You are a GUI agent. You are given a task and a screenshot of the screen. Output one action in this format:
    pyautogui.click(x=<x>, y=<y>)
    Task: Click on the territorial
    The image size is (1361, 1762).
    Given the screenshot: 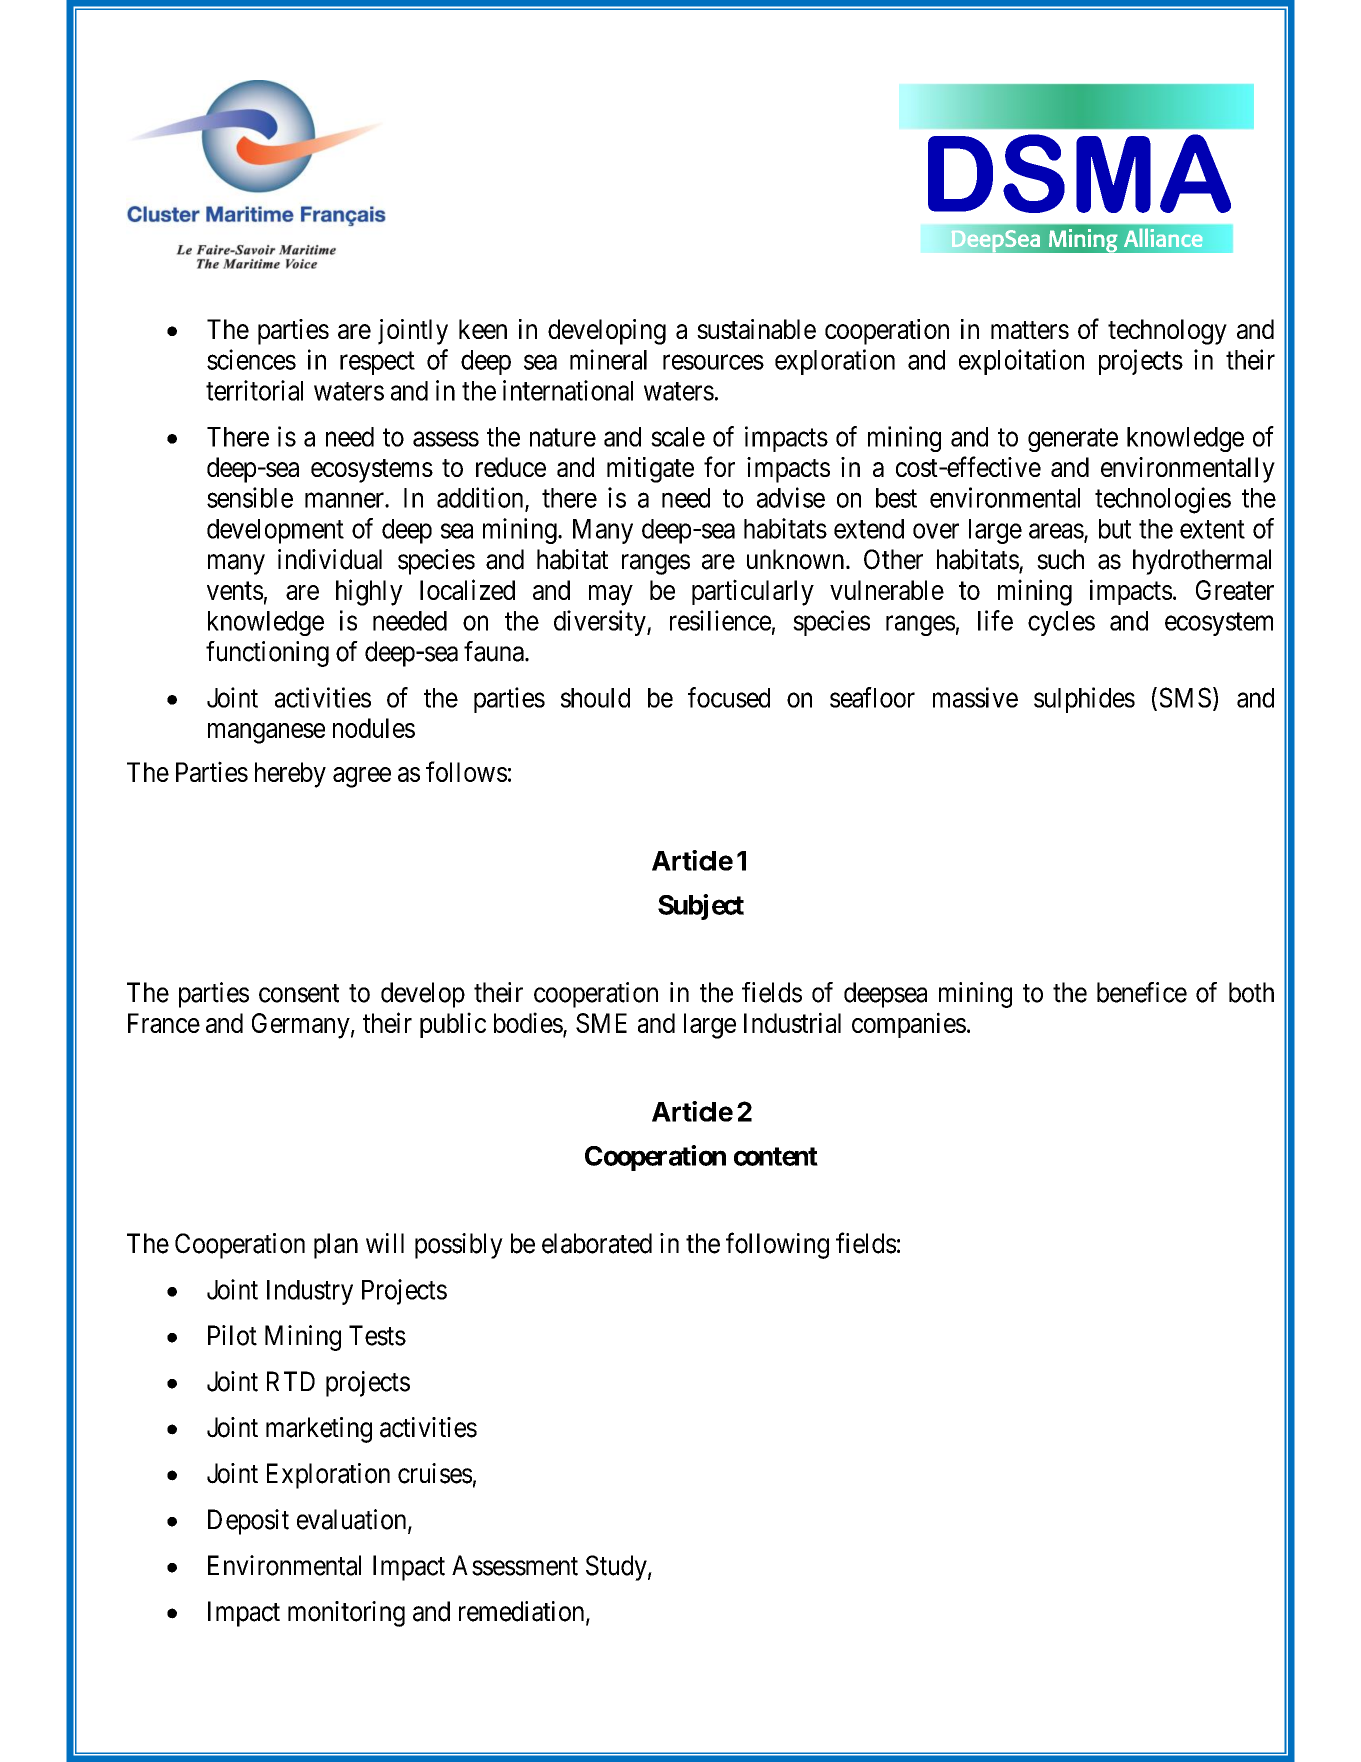 What is the action you would take?
    pyautogui.click(x=254, y=390)
